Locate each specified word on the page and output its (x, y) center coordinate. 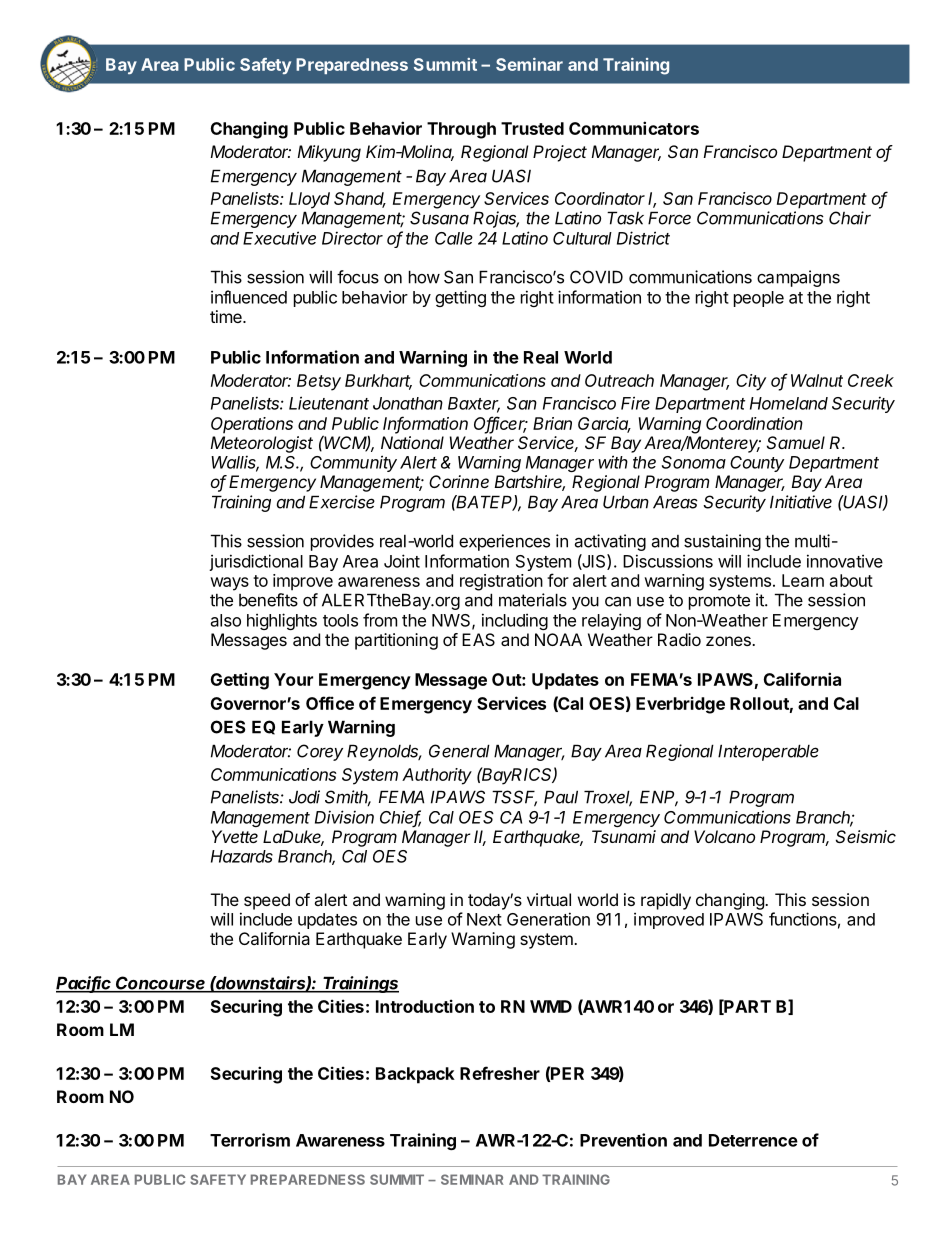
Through (461, 130)
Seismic (866, 836)
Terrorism (250, 1140)
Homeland (789, 403)
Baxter (474, 404)
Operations (252, 425)
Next (484, 919)
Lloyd (309, 200)
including (515, 621)
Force (669, 218)
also (226, 620)
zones (729, 641)
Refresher (500, 1073)
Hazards (242, 856)
